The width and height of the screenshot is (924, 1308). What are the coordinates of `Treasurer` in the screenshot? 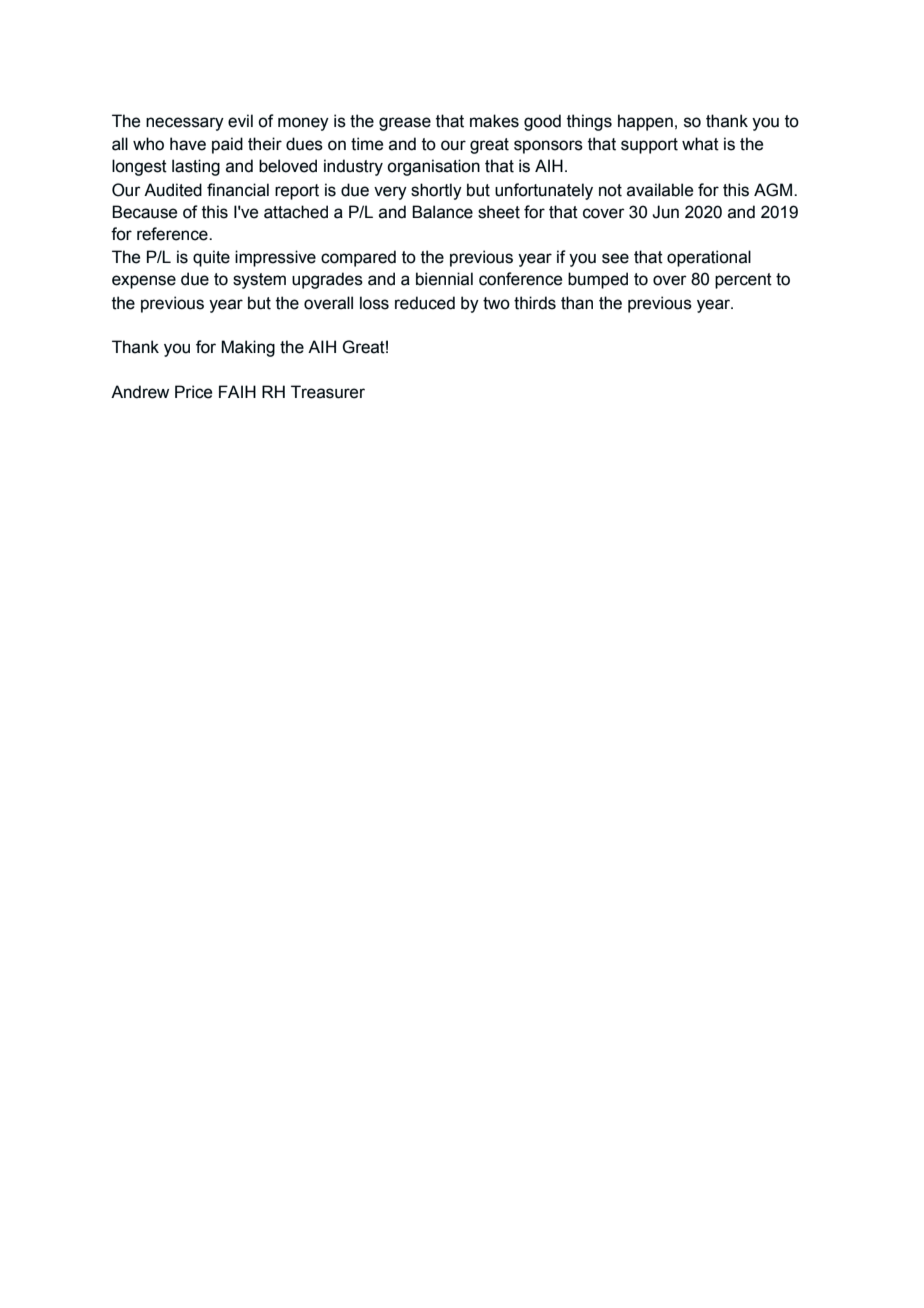 It's located at (328, 392).
